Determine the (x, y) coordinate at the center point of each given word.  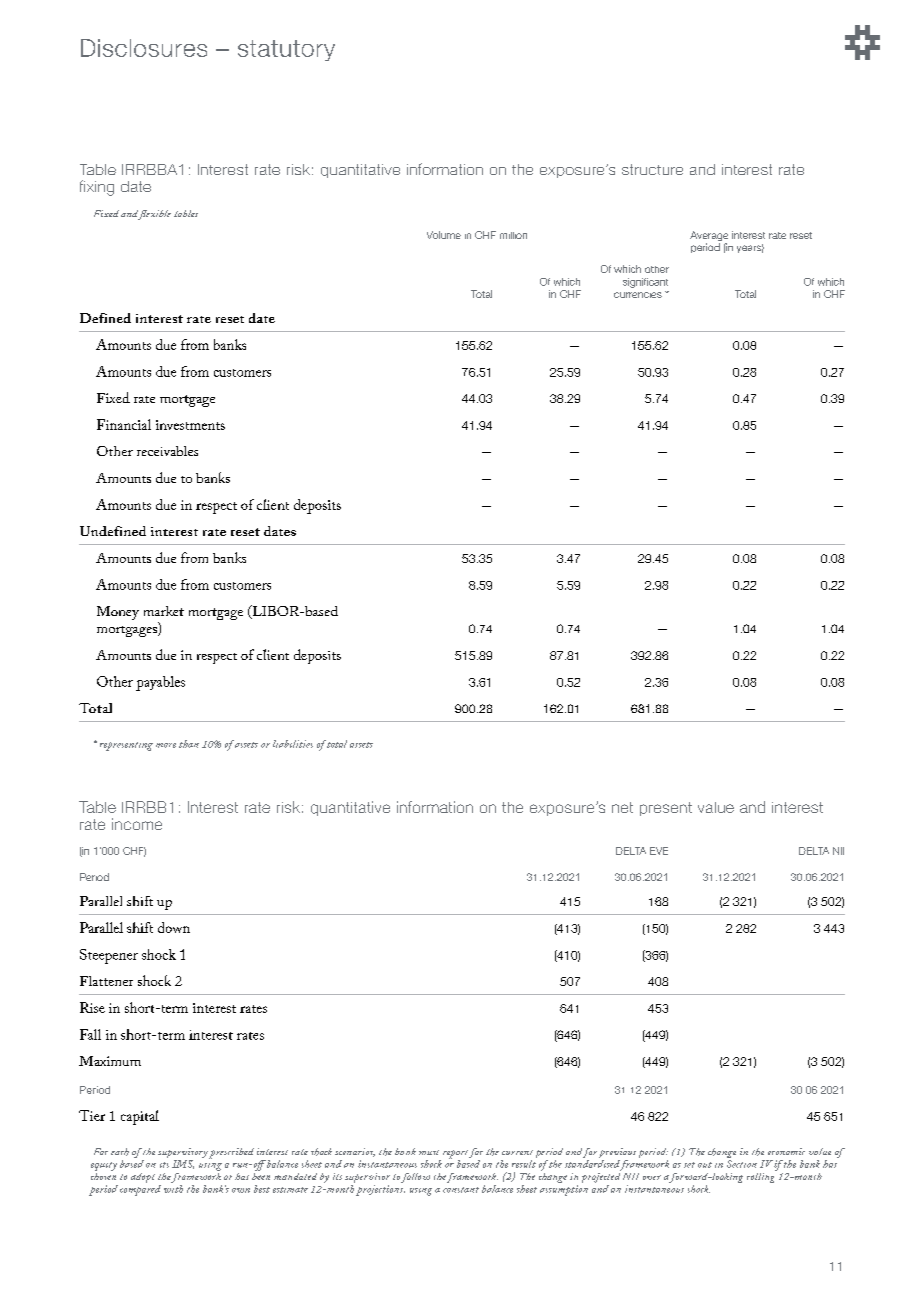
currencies (638, 295)
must (429, 1152)
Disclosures (144, 48)
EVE (659, 851)
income (137, 824)
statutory (286, 50)
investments (190, 425)
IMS (183, 1164)
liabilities (293, 744)
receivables (167, 451)
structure (652, 169)
